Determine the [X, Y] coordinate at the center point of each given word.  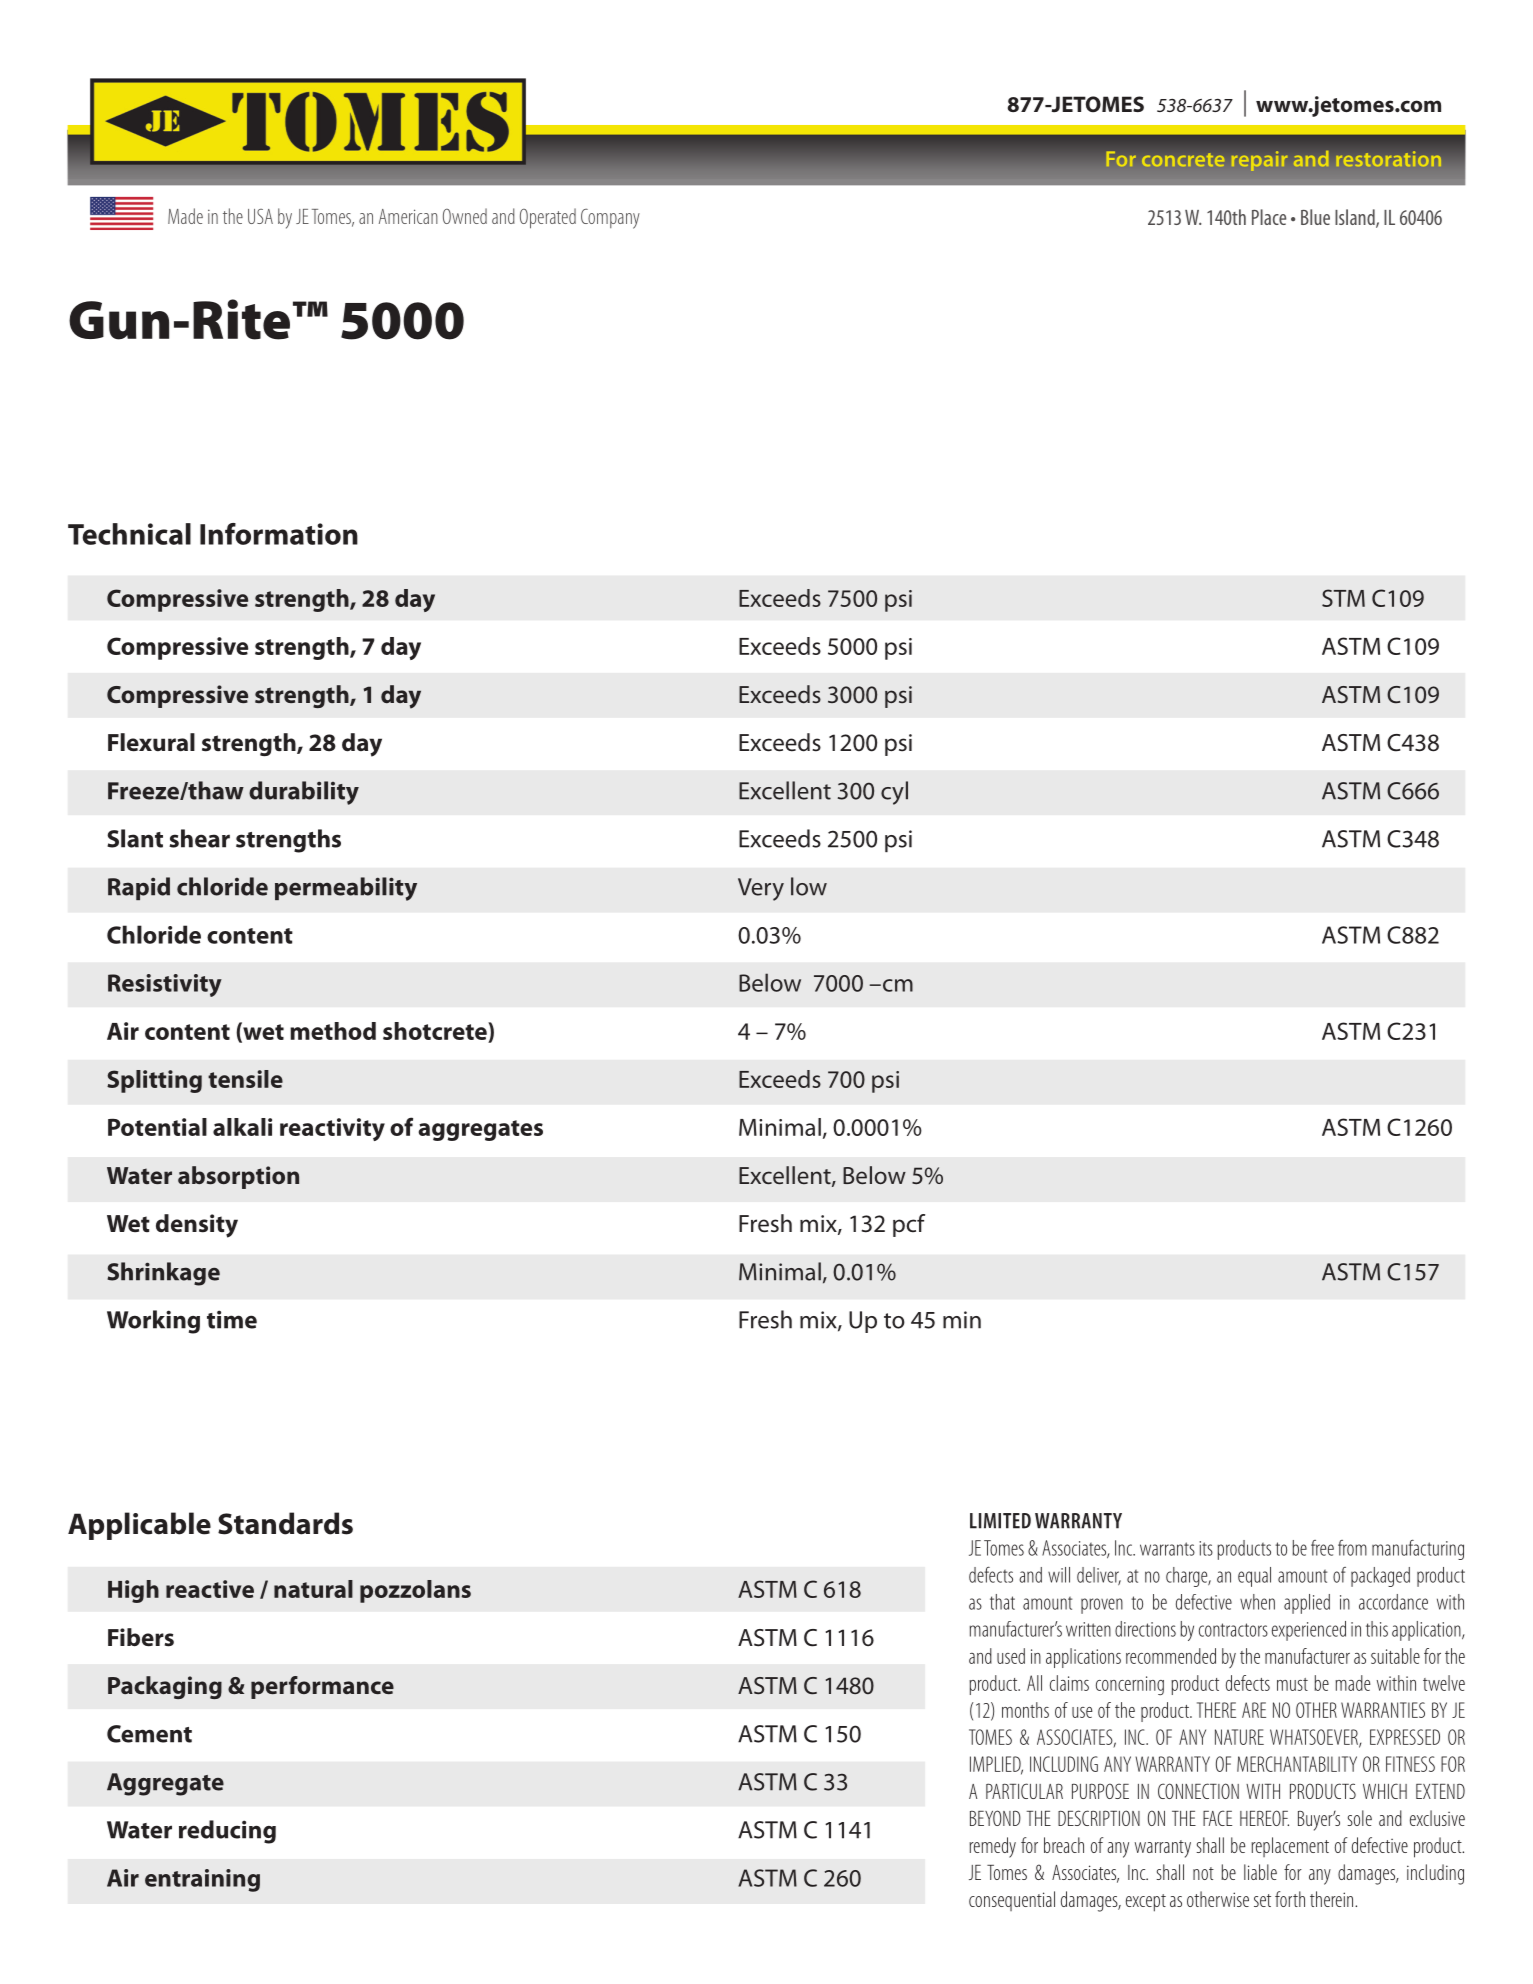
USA [260, 216]
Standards [285, 1523]
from [1352, 1548]
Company [610, 218]
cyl [894, 793]
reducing [227, 1832]
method [333, 1031]
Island [1356, 218]
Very [761, 889]
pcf [909, 1225]
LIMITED [1000, 1521]
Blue [1315, 217]
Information [279, 534]
